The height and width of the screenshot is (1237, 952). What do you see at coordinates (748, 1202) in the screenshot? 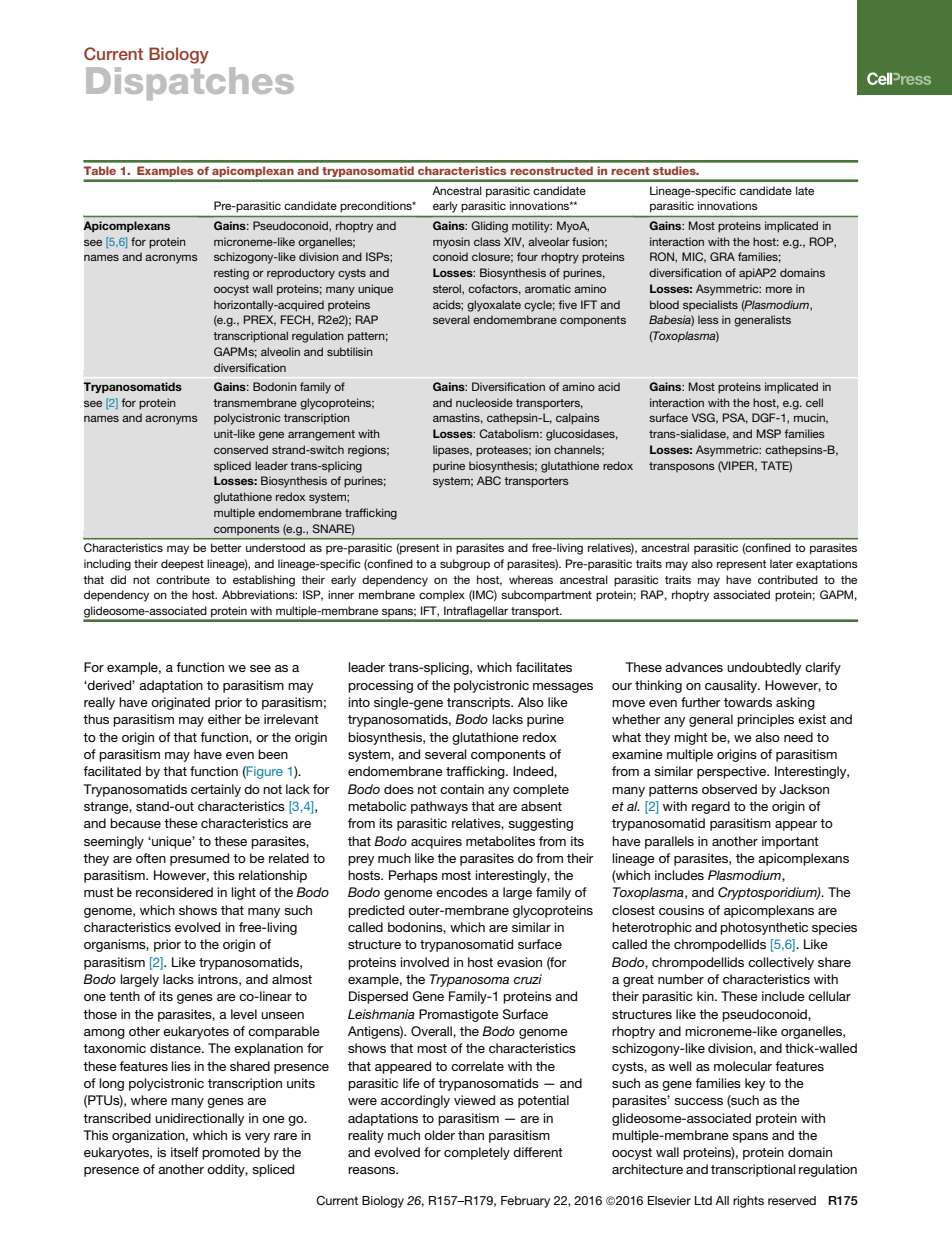
I see `rights` at bounding box center [748, 1202].
